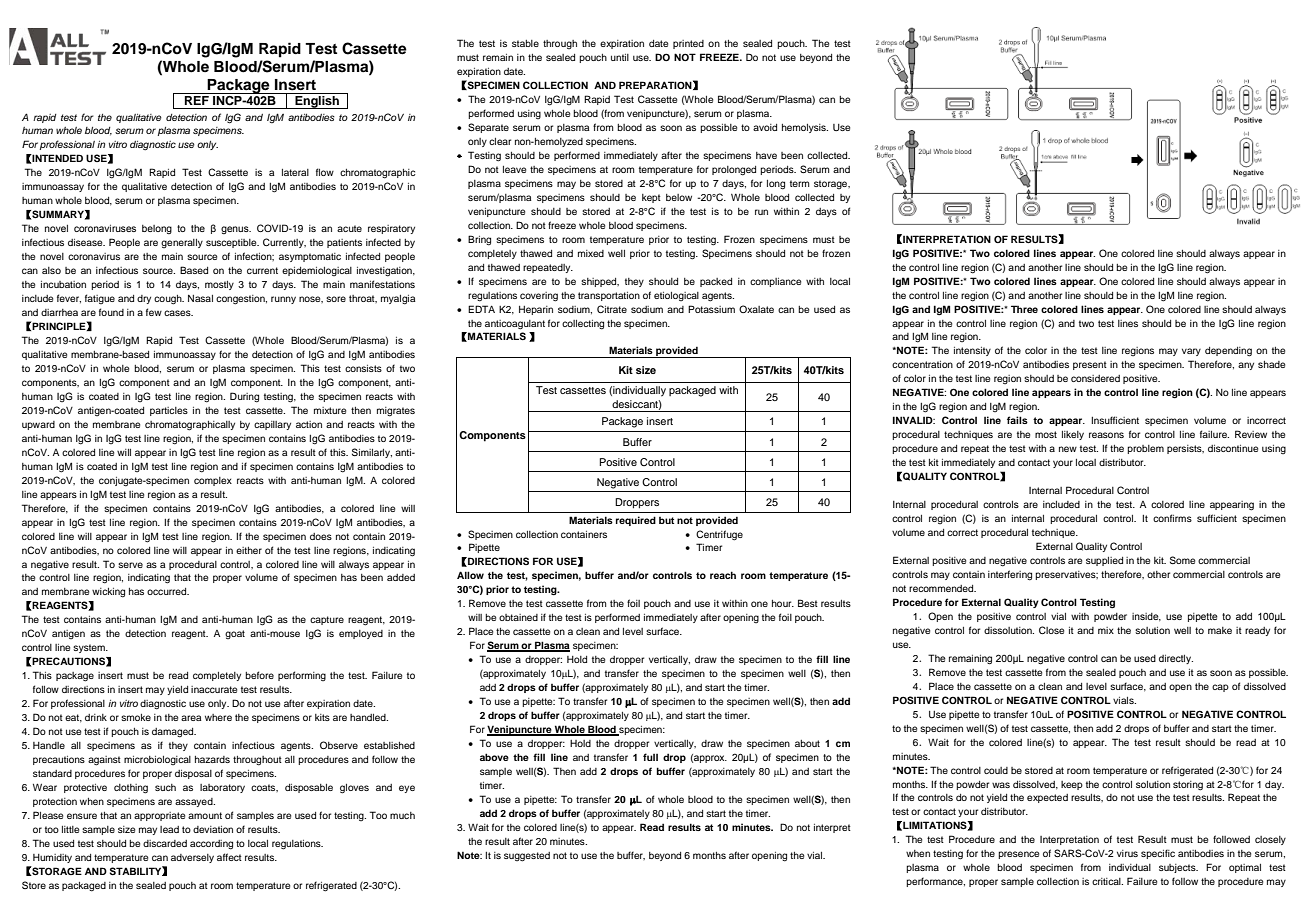  Describe the element at coordinates (805, 128) in the screenshot. I see `hemolysis` at that location.
